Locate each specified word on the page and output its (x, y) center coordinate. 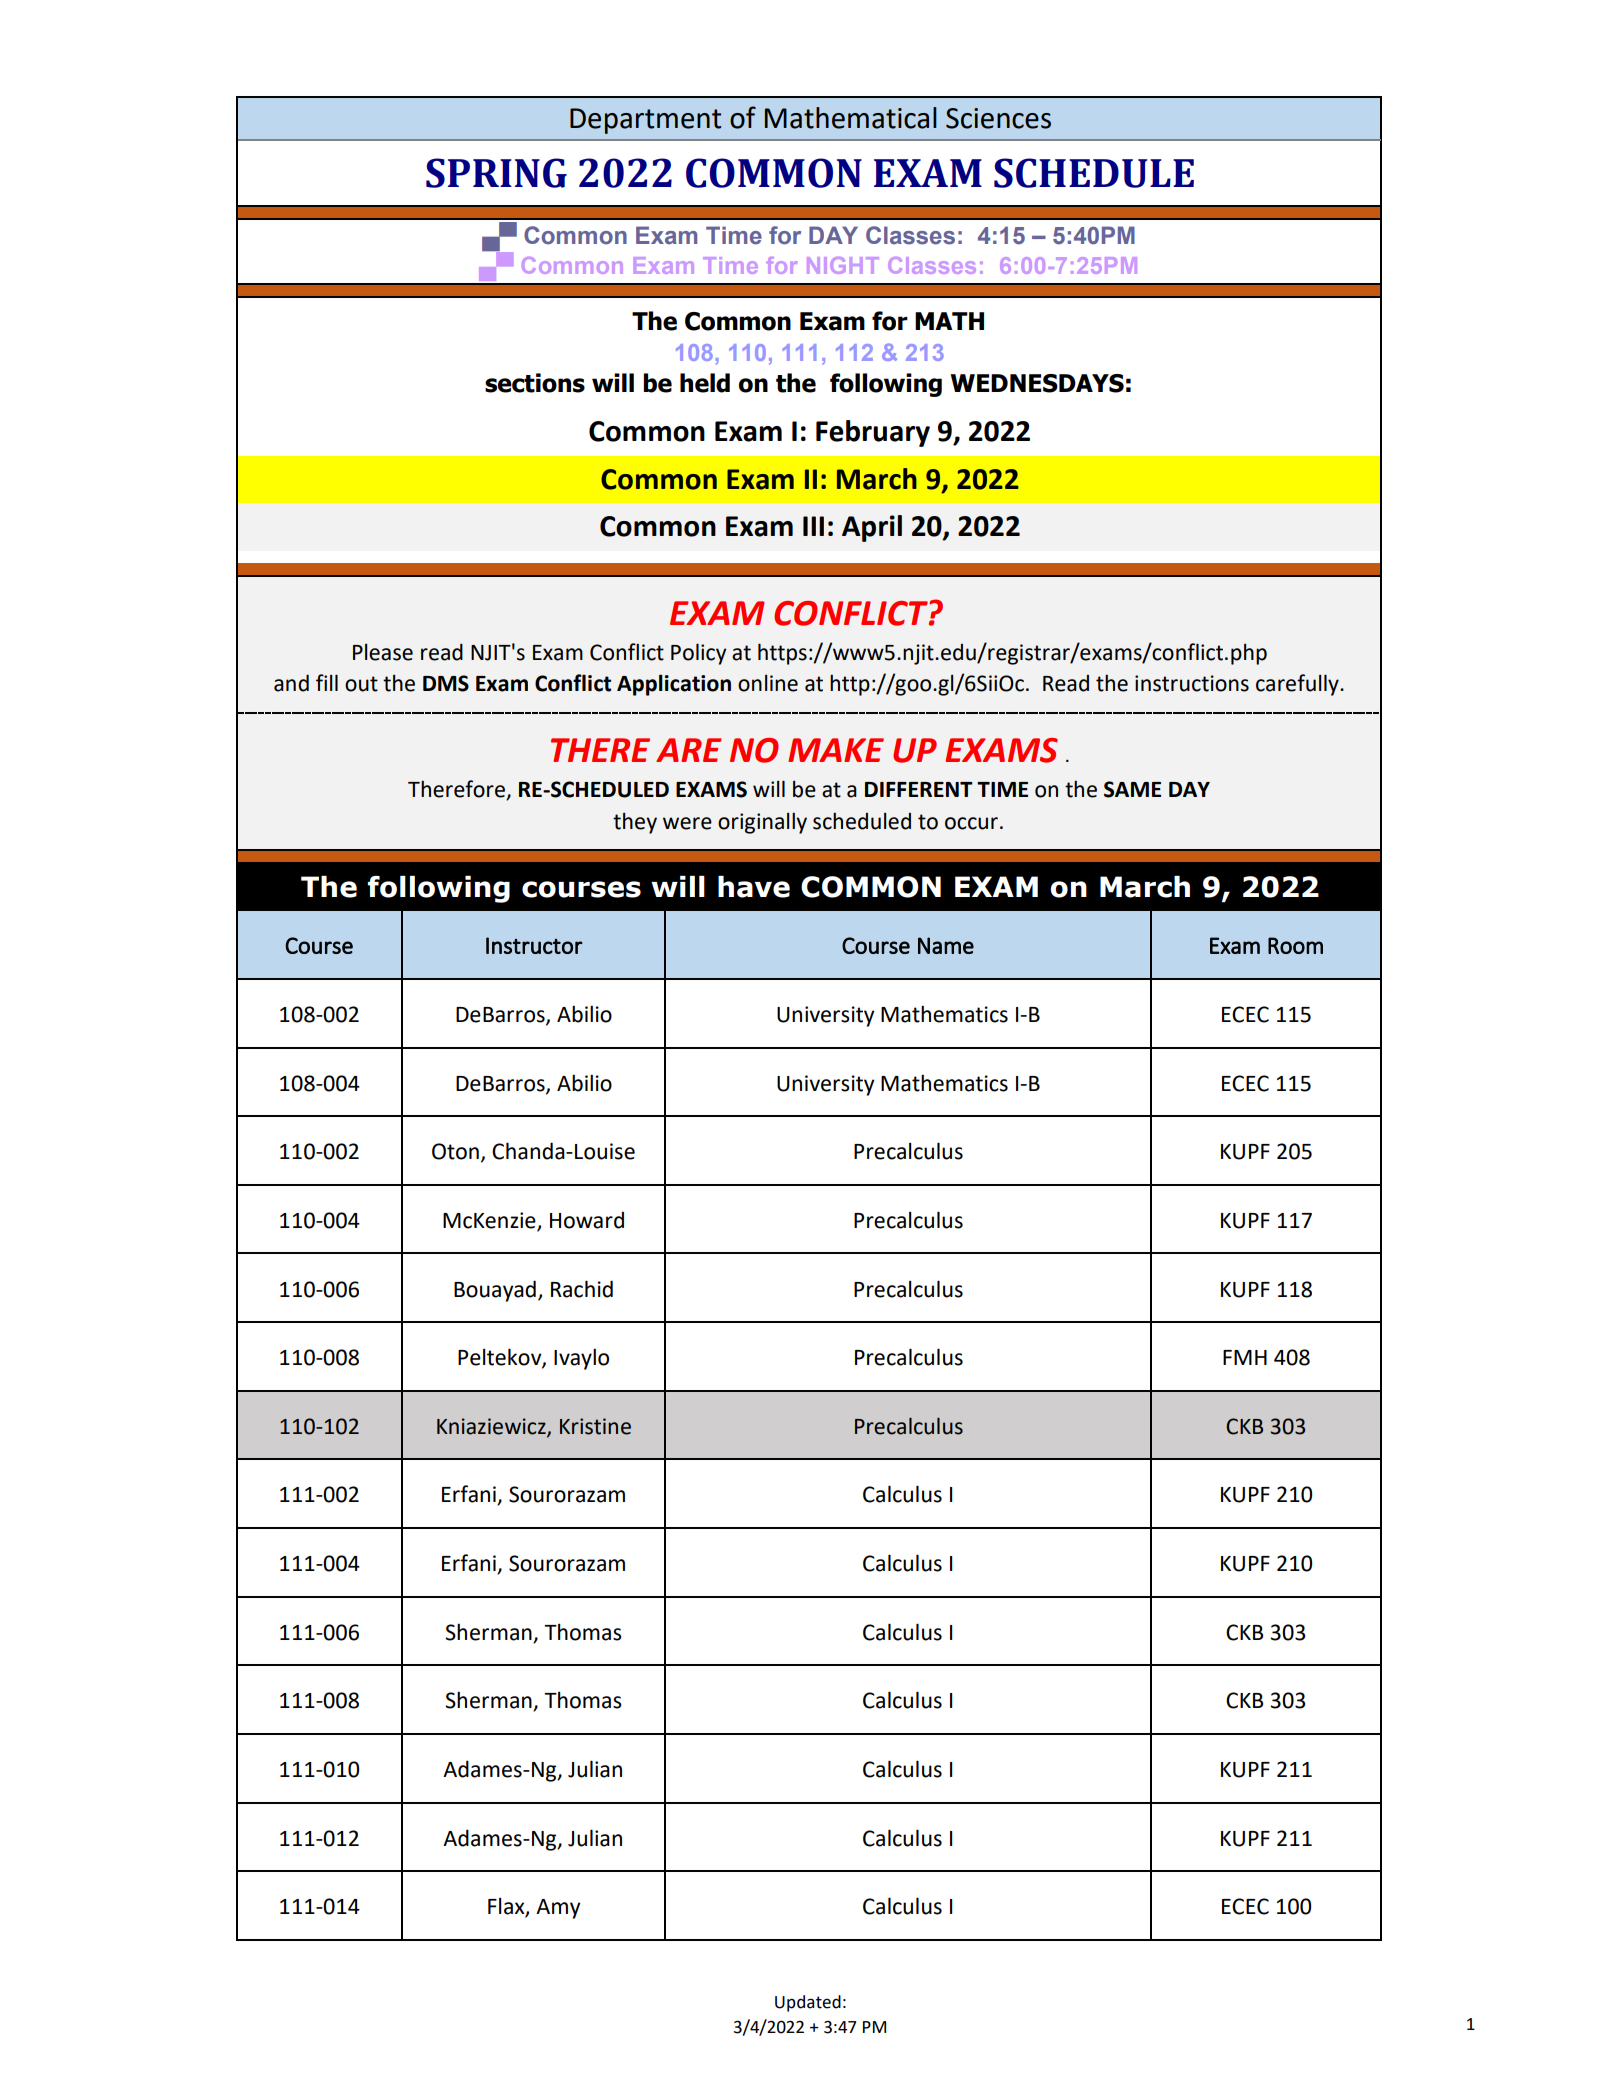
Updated (808, 2003)
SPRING (496, 173)
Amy (558, 1909)
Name (946, 945)
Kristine (595, 1426)
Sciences (998, 118)
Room (1295, 945)
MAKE (836, 750)
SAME (1132, 789)
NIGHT (843, 265)
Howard (587, 1220)
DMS (446, 683)
